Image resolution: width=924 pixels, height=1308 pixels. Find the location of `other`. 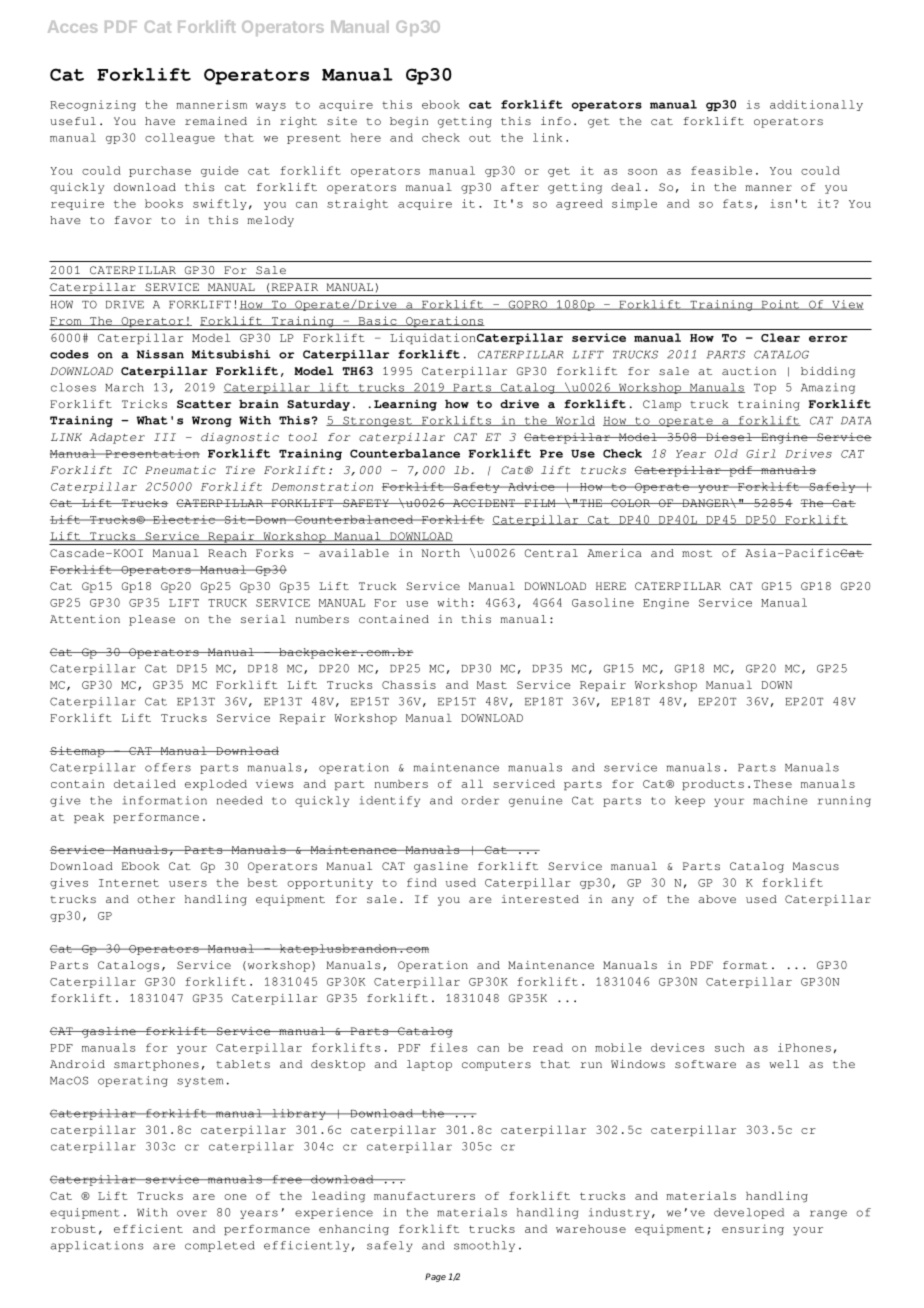

other is located at coordinates (156, 899).
